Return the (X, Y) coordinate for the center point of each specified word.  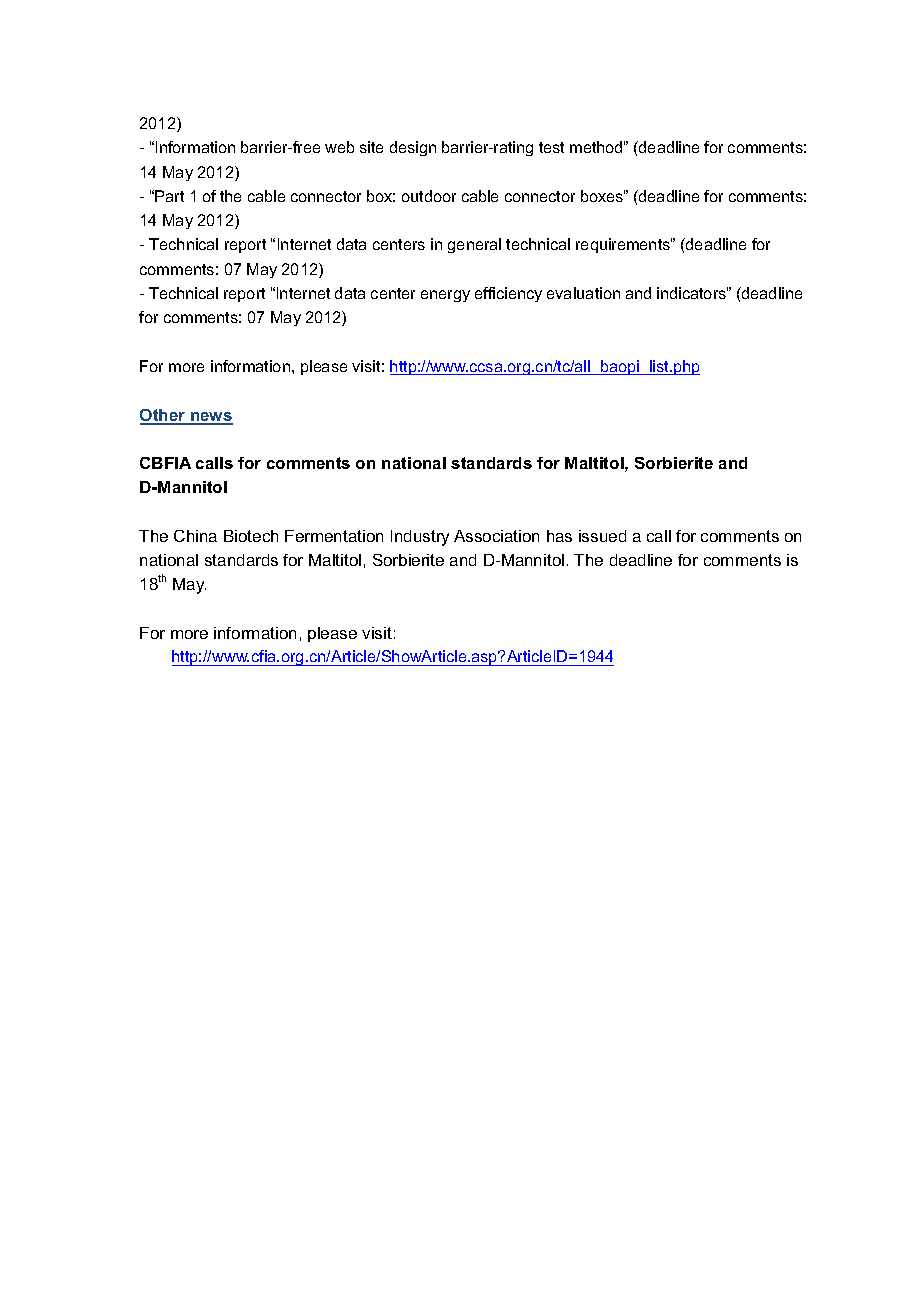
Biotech (251, 536)
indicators (692, 293)
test (551, 147)
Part (169, 196)
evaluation (583, 293)
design (413, 148)
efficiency (508, 294)
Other (164, 416)
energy (445, 296)
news (211, 418)
